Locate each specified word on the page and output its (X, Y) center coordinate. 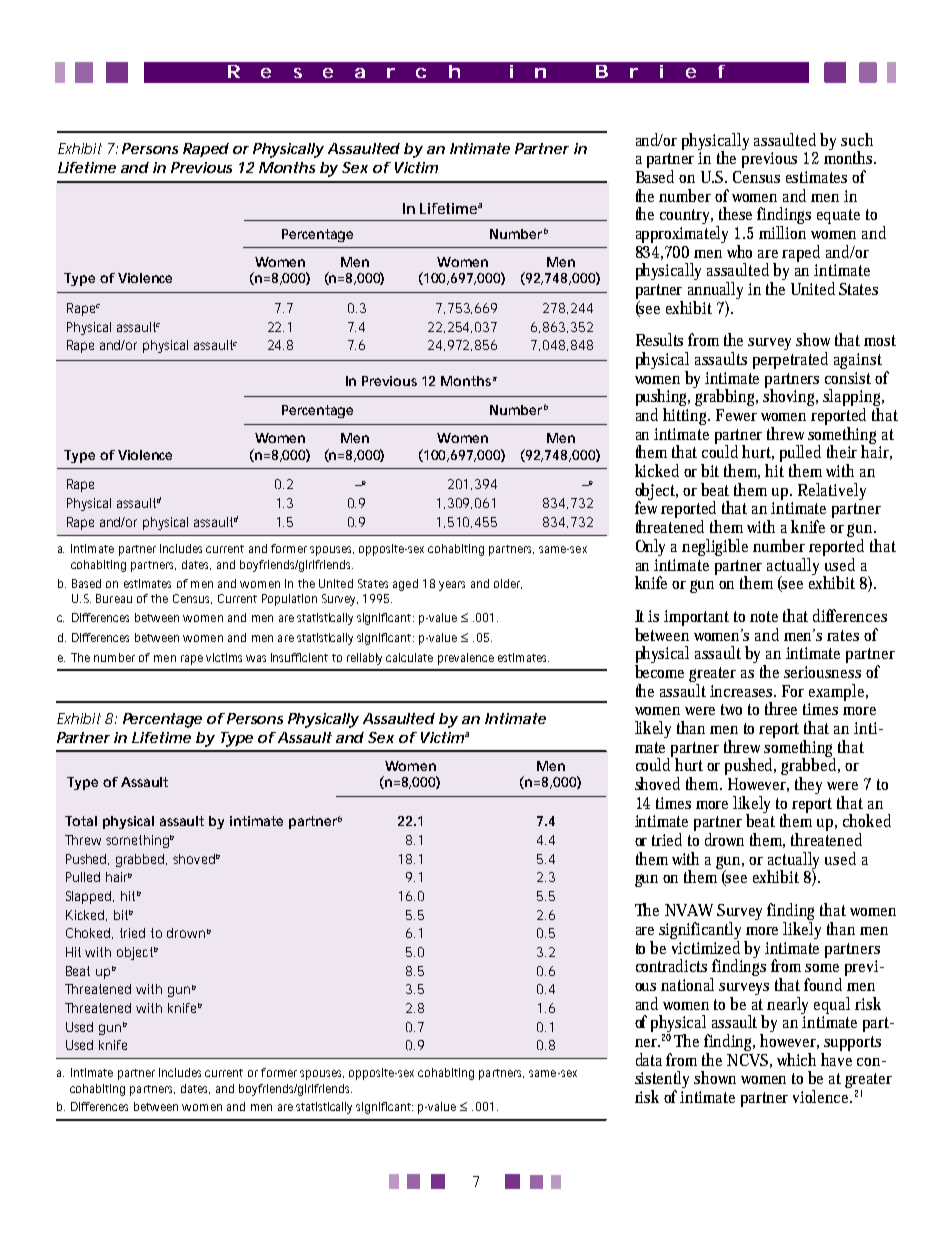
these (738, 213)
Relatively (832, 491)
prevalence (466, 659)
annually (715, 292)
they (808, 785)
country (686, 216)
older (508, 584)
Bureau (114, 598)
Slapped (90, 897)
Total (81, 821)
